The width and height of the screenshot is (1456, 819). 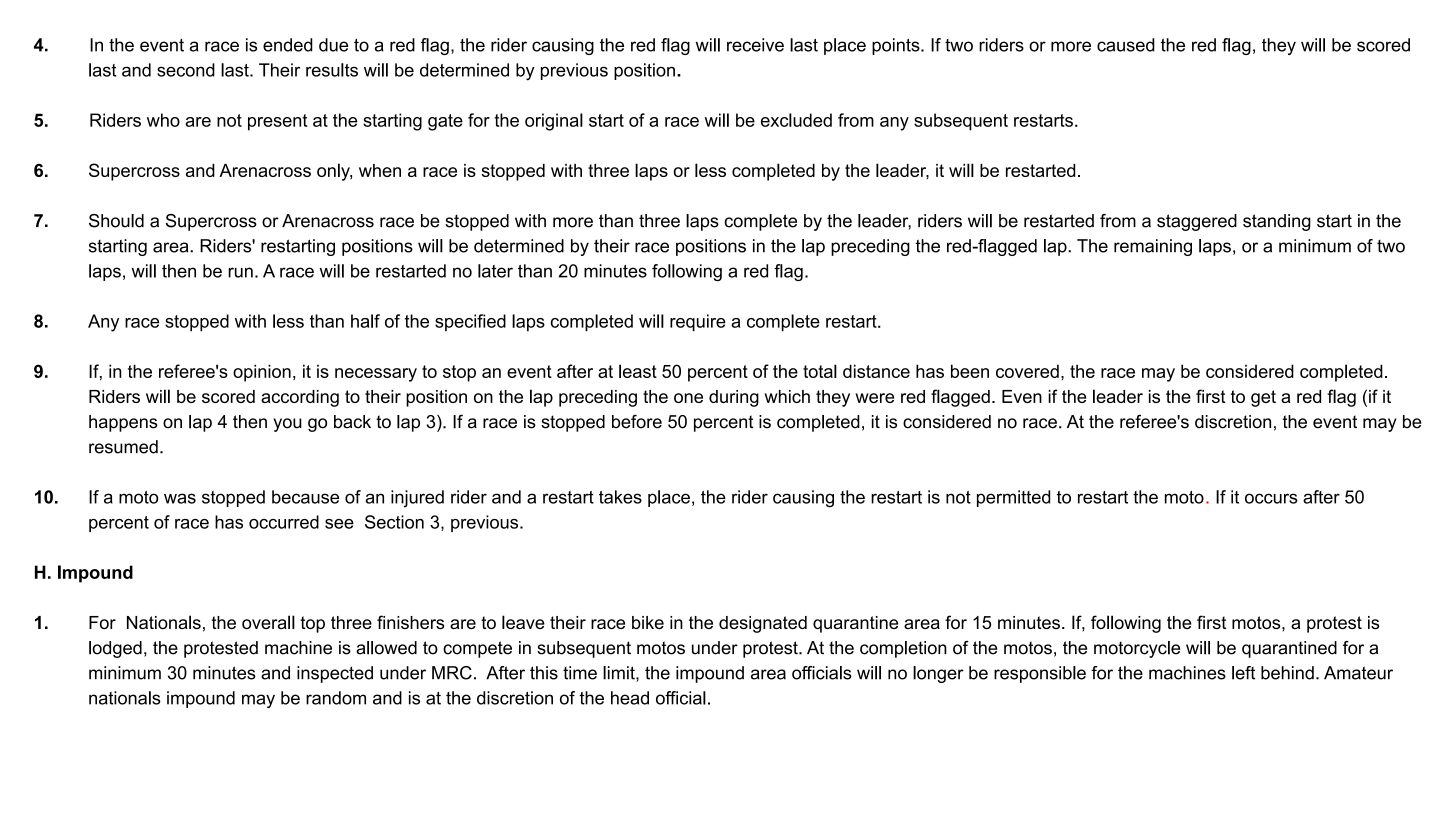 What do you see at coordinates (820, 371) in the screenshot?
I see `total` at bounding box center [820, 371].
